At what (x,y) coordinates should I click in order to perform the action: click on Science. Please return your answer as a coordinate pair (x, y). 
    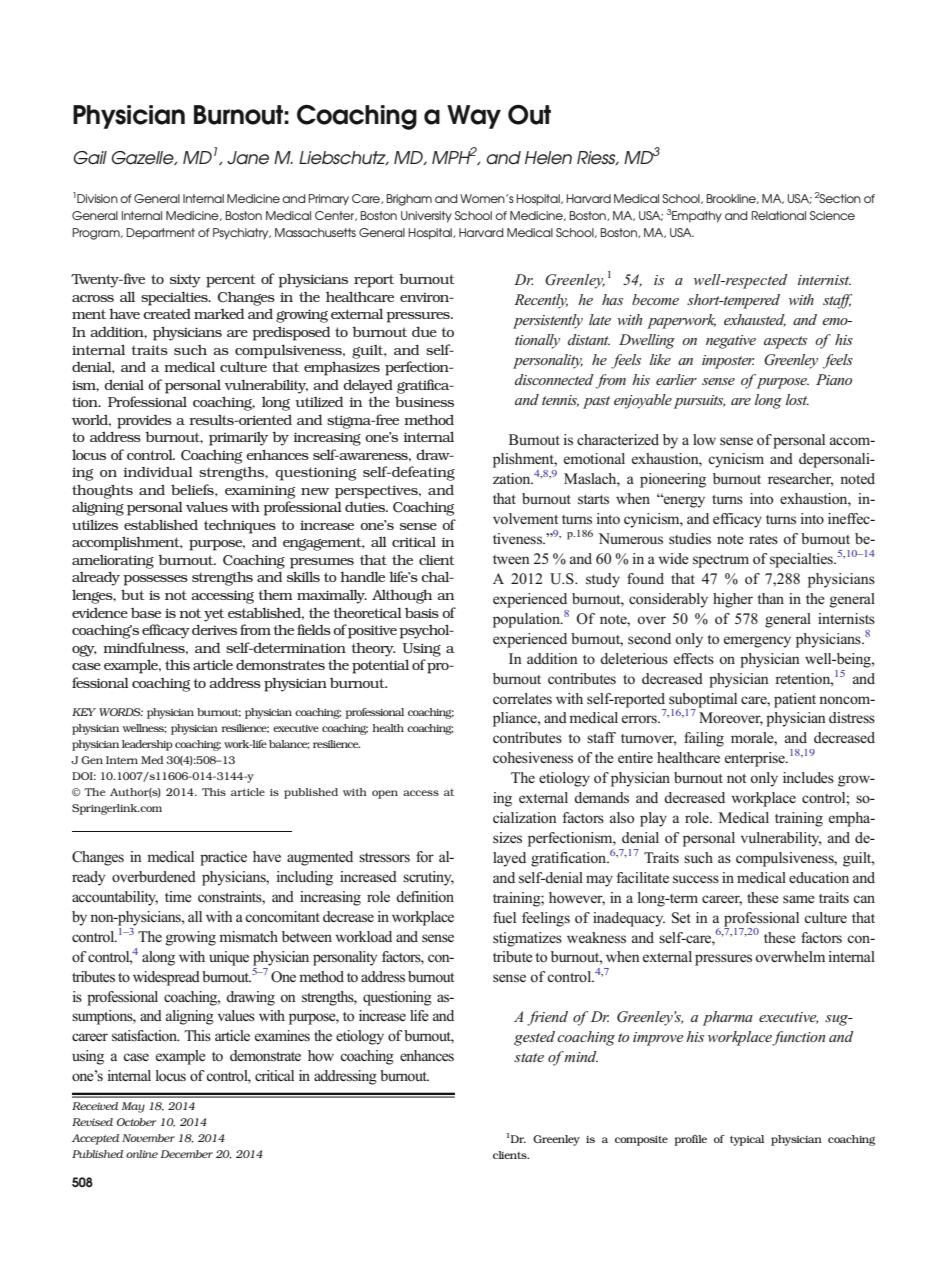
    Looking at the image, I should click on (832, 215).
